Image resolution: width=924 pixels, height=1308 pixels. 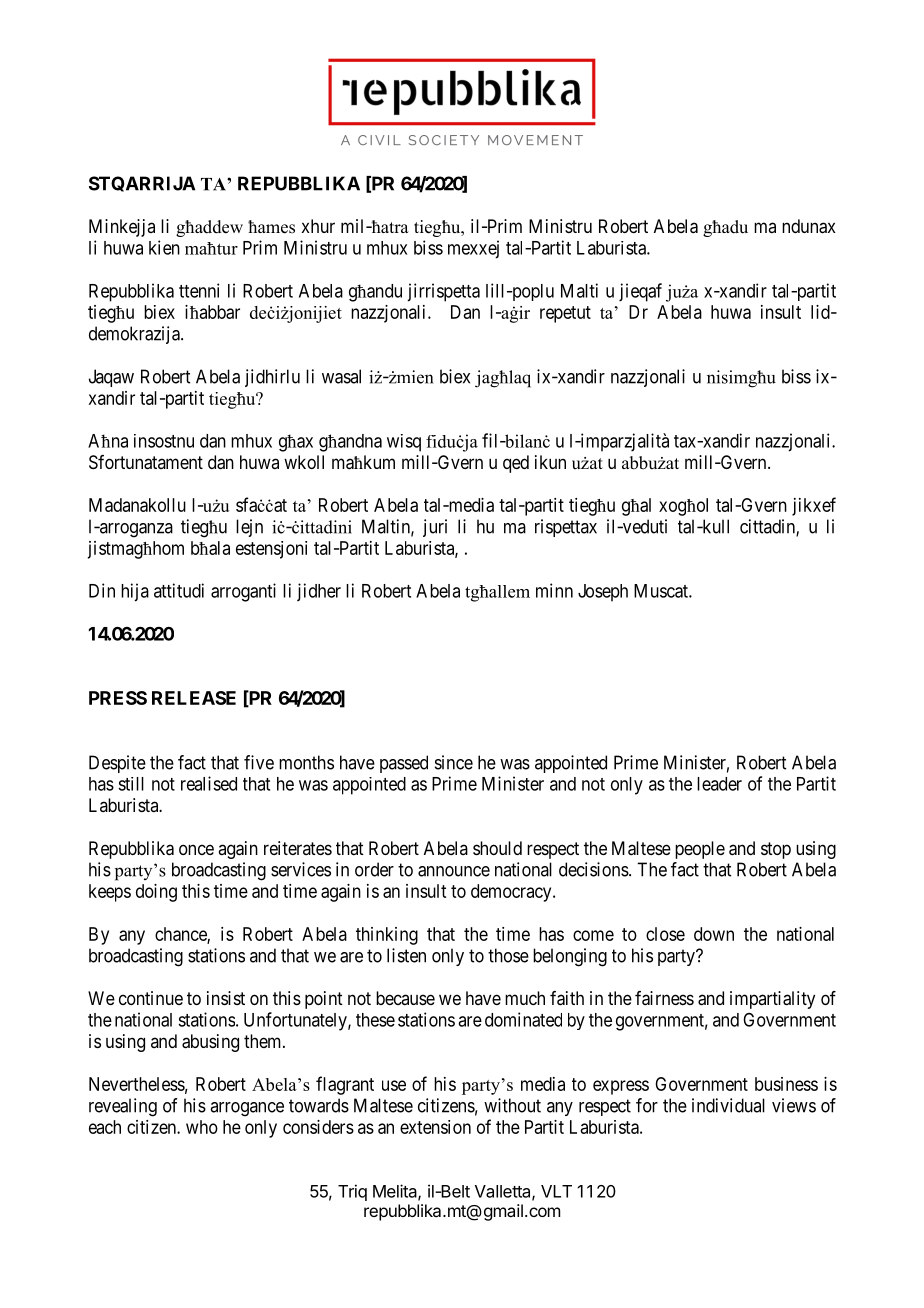 I want to click on Muscat, so click(x=662, y=591).
